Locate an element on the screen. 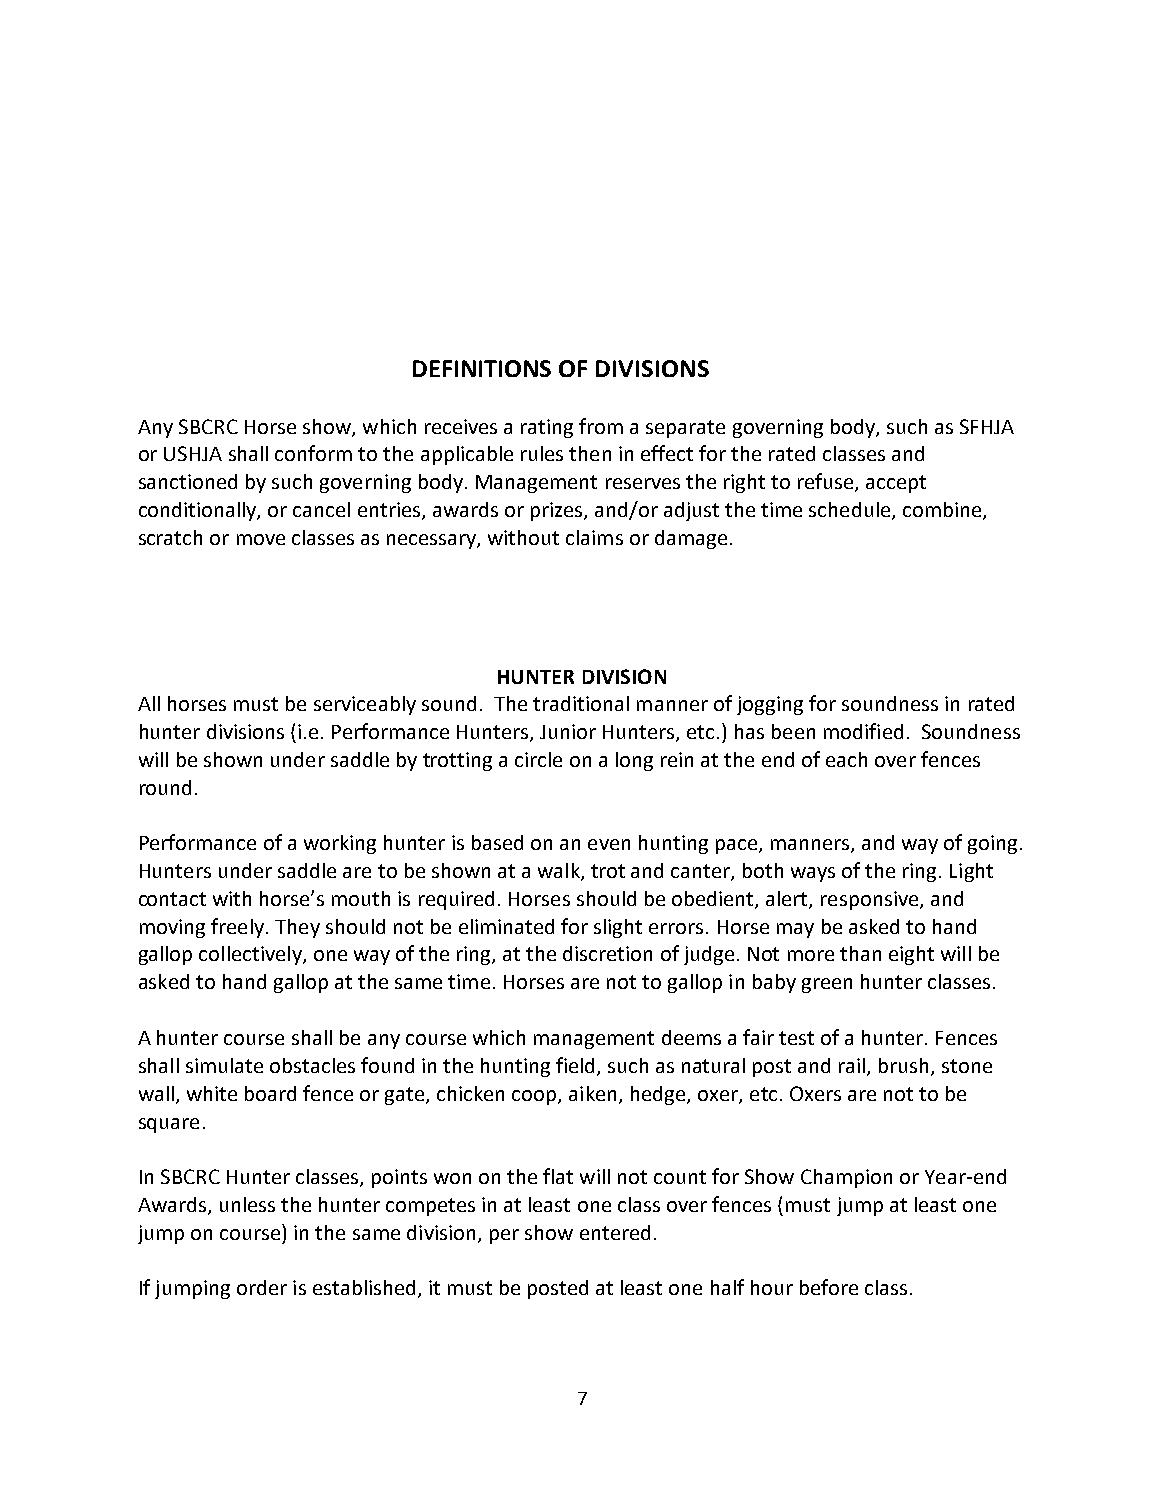 This screenshot has width=1162, height=1503. modified is located at coordinates (863, 731).
